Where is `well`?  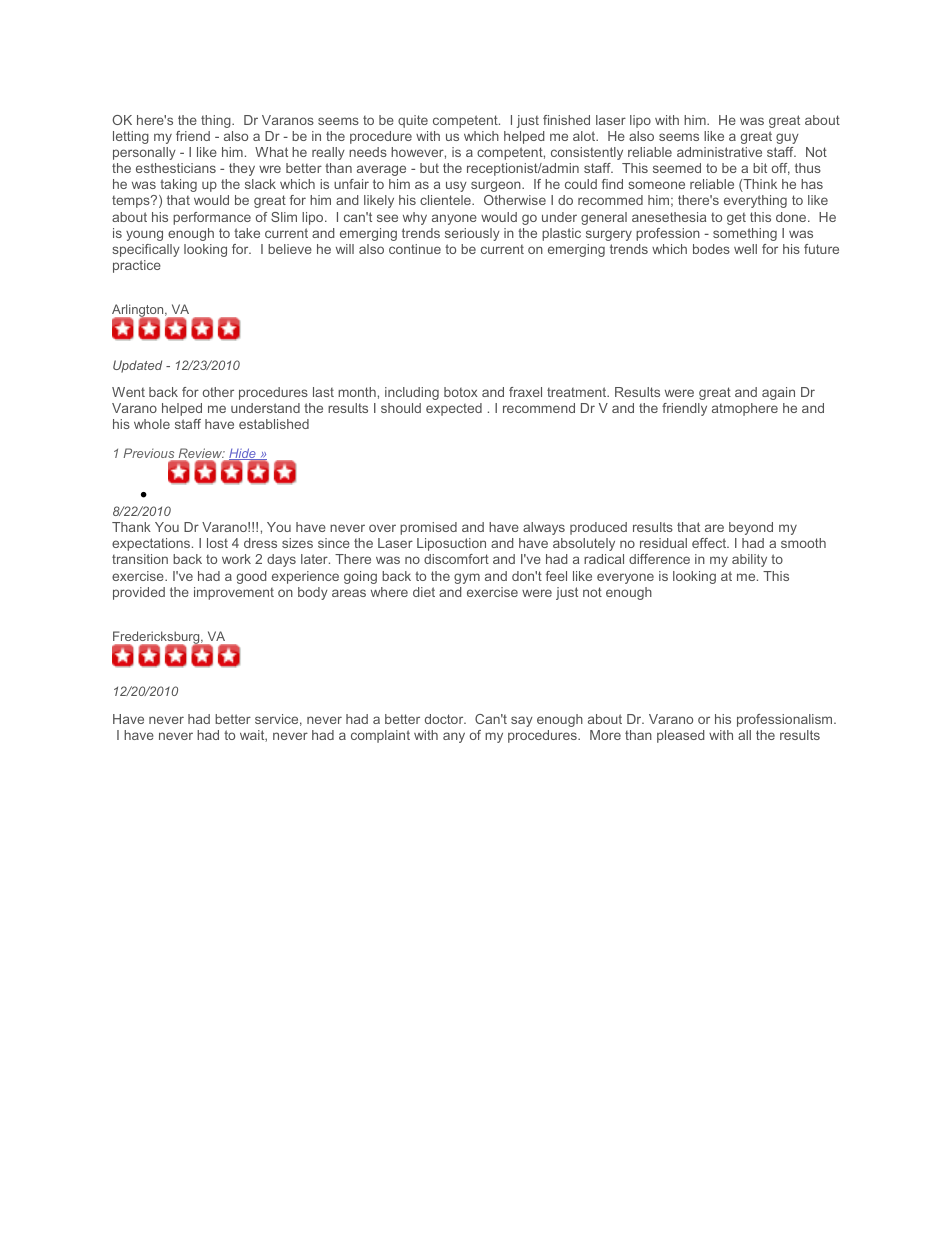 well is located at coordinates (745, 249).
